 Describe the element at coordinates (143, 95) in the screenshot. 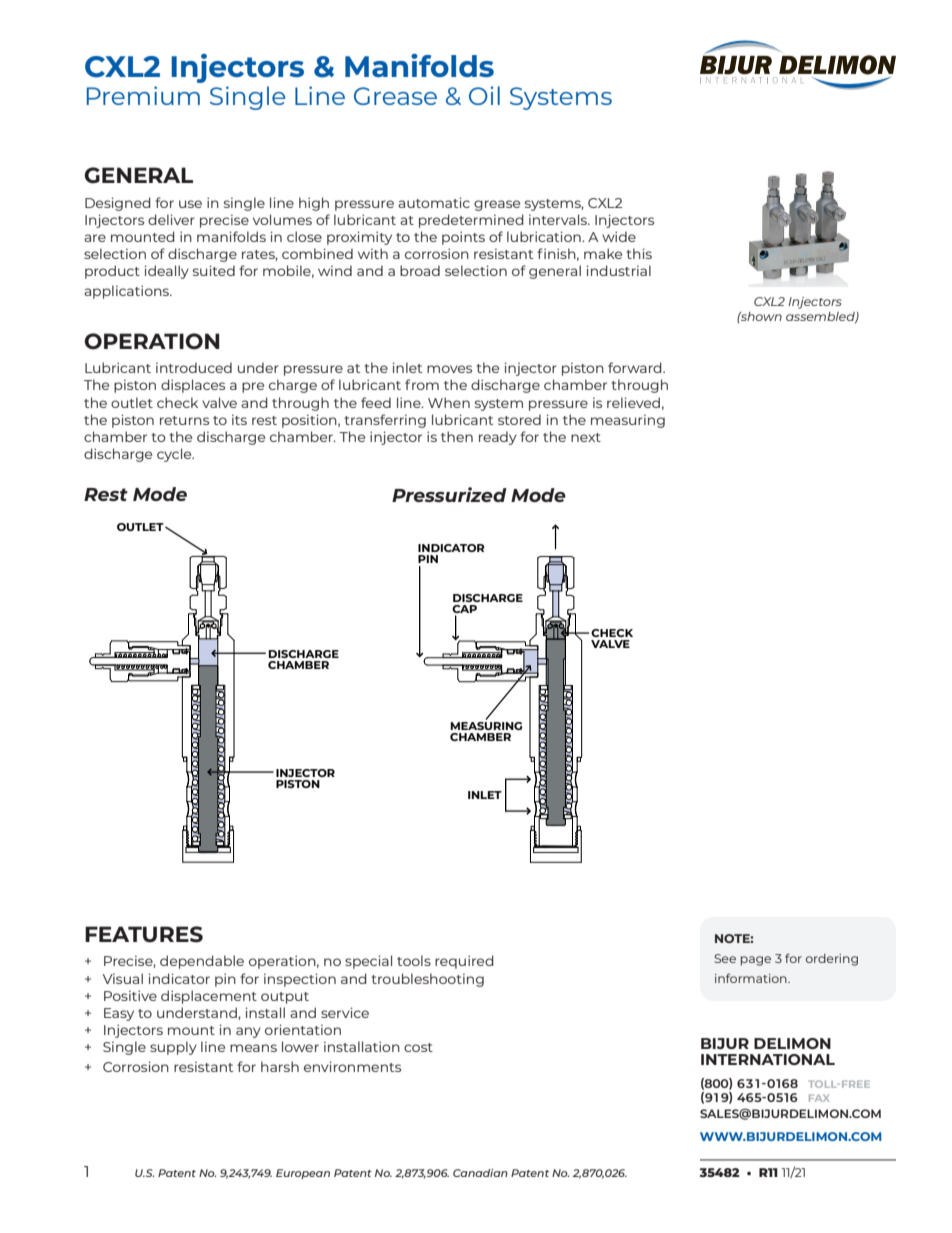

I see `Premium` at that location.
